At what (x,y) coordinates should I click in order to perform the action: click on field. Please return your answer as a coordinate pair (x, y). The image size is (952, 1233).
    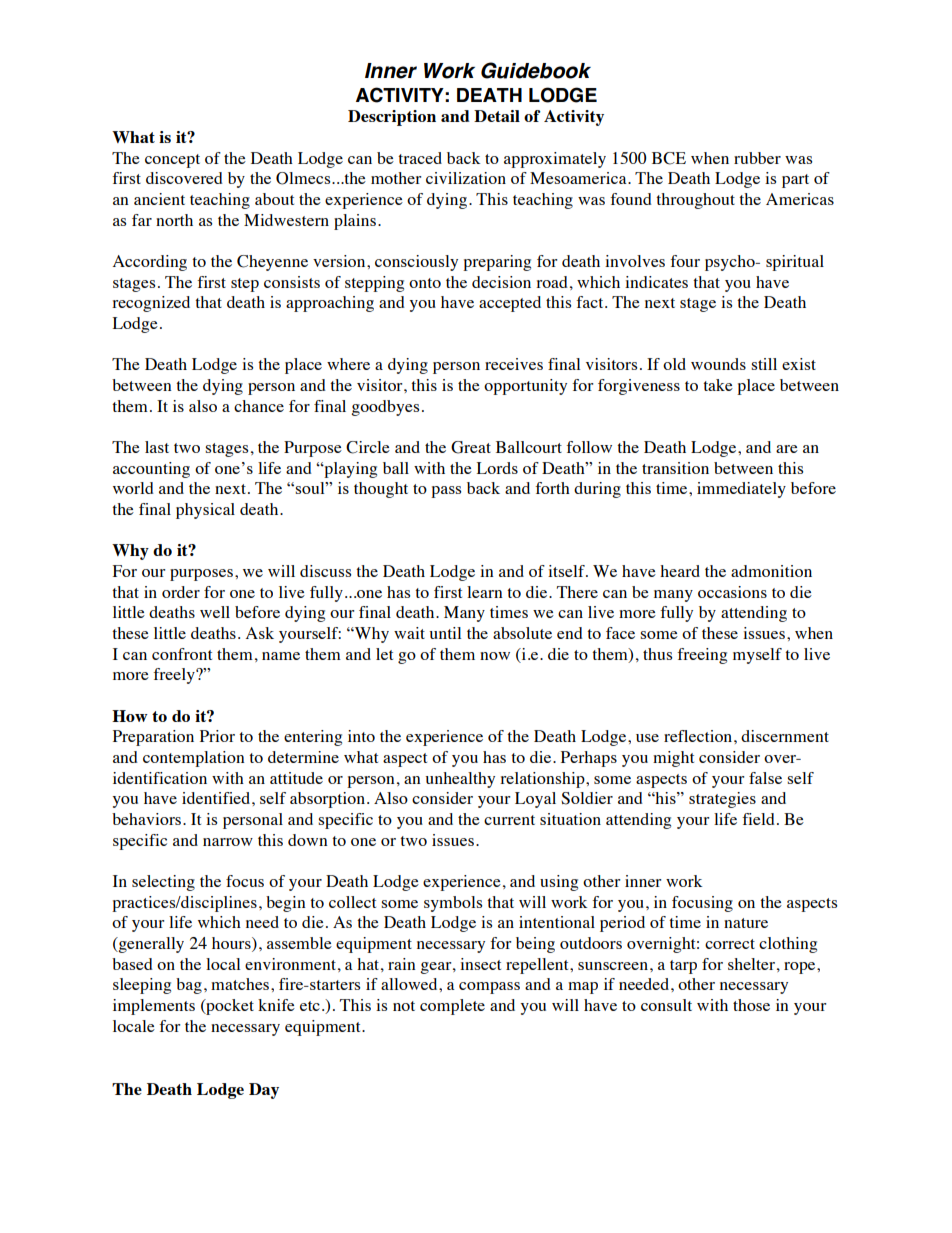
    Looking at the image, I should click on (758, 819).
